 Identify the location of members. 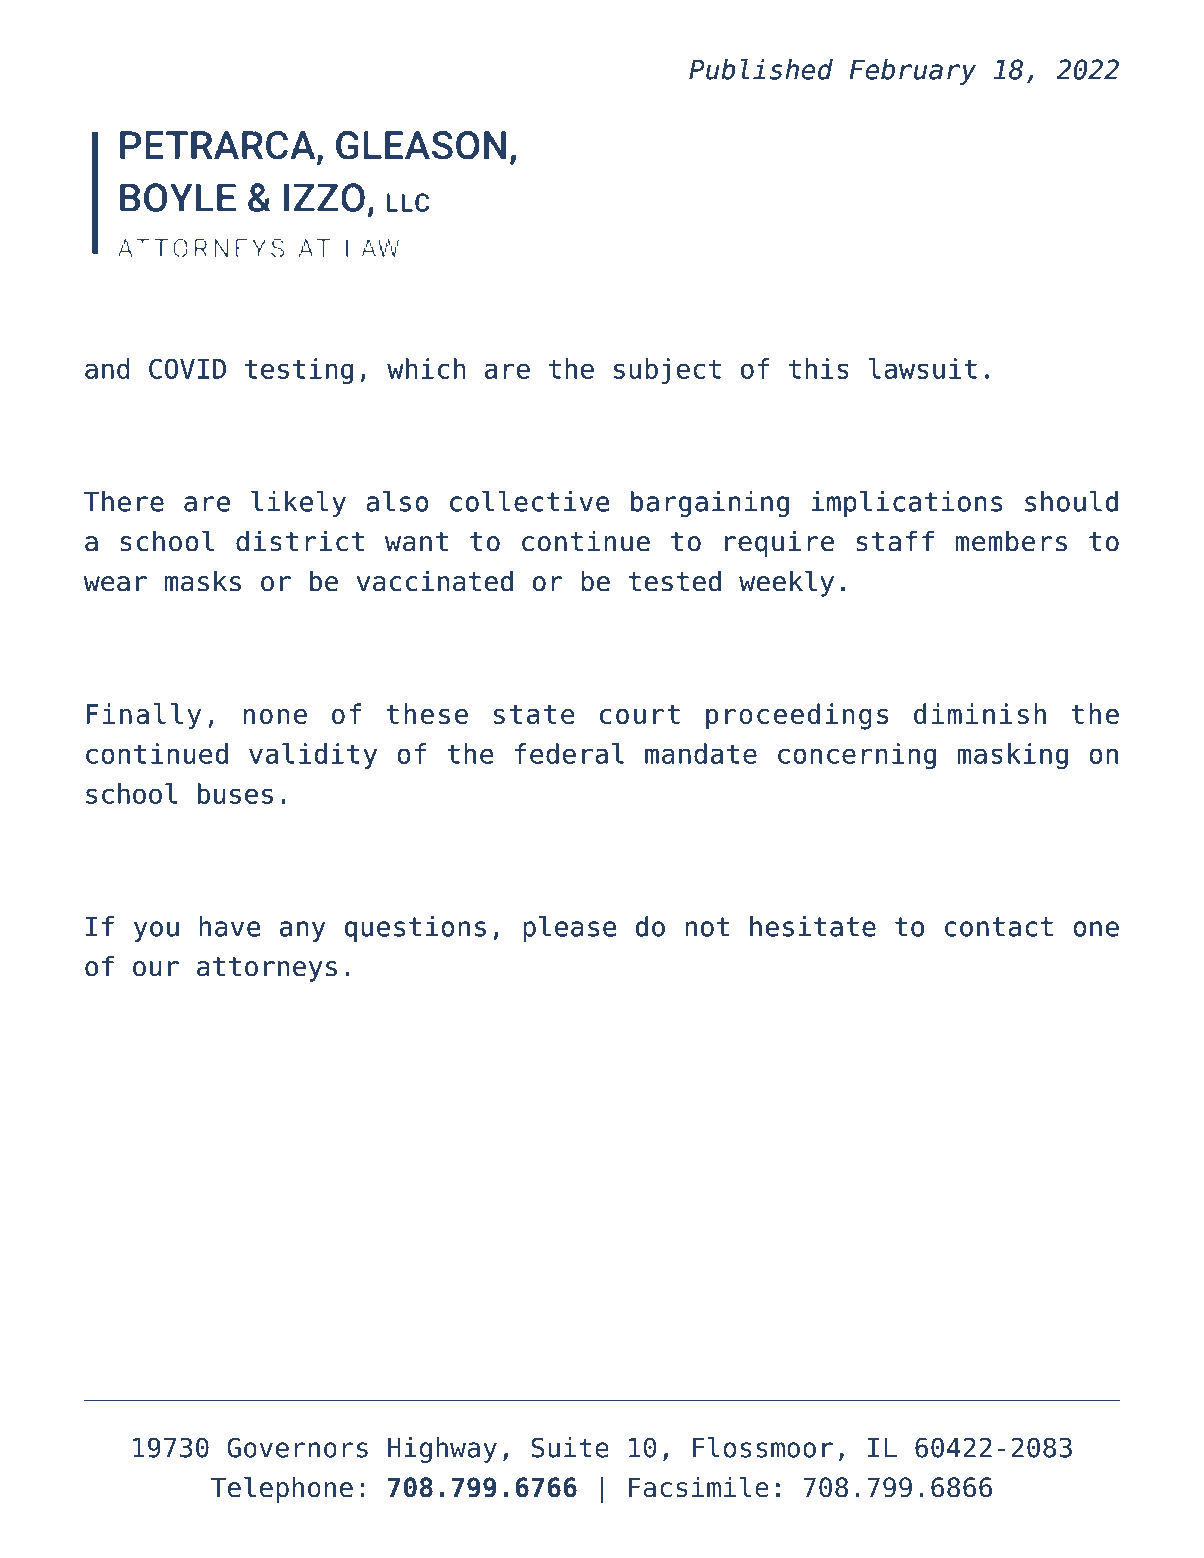
(1011, 541).
